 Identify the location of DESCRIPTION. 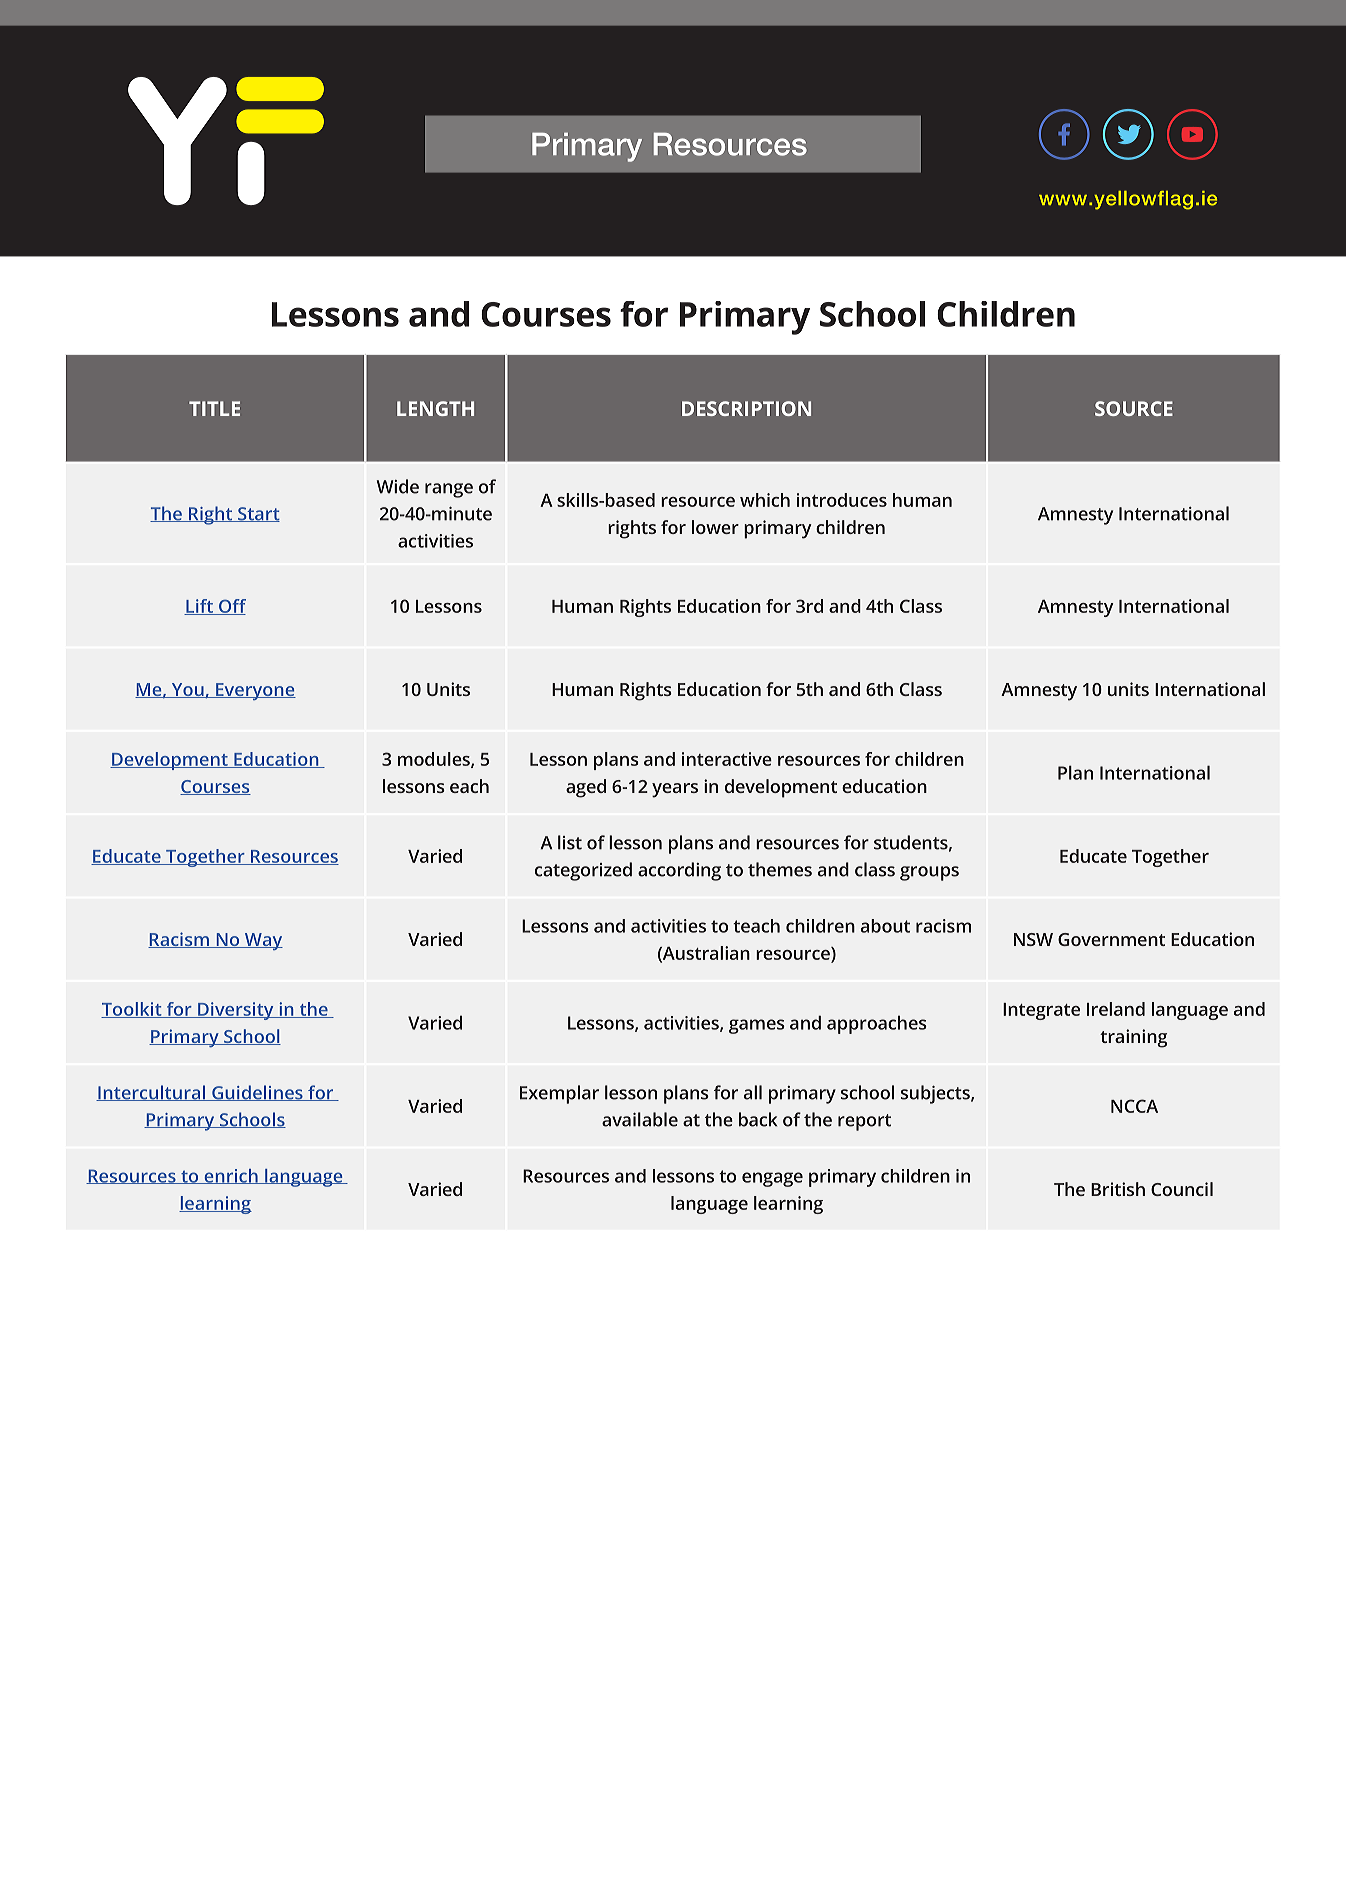
(746, 408).
